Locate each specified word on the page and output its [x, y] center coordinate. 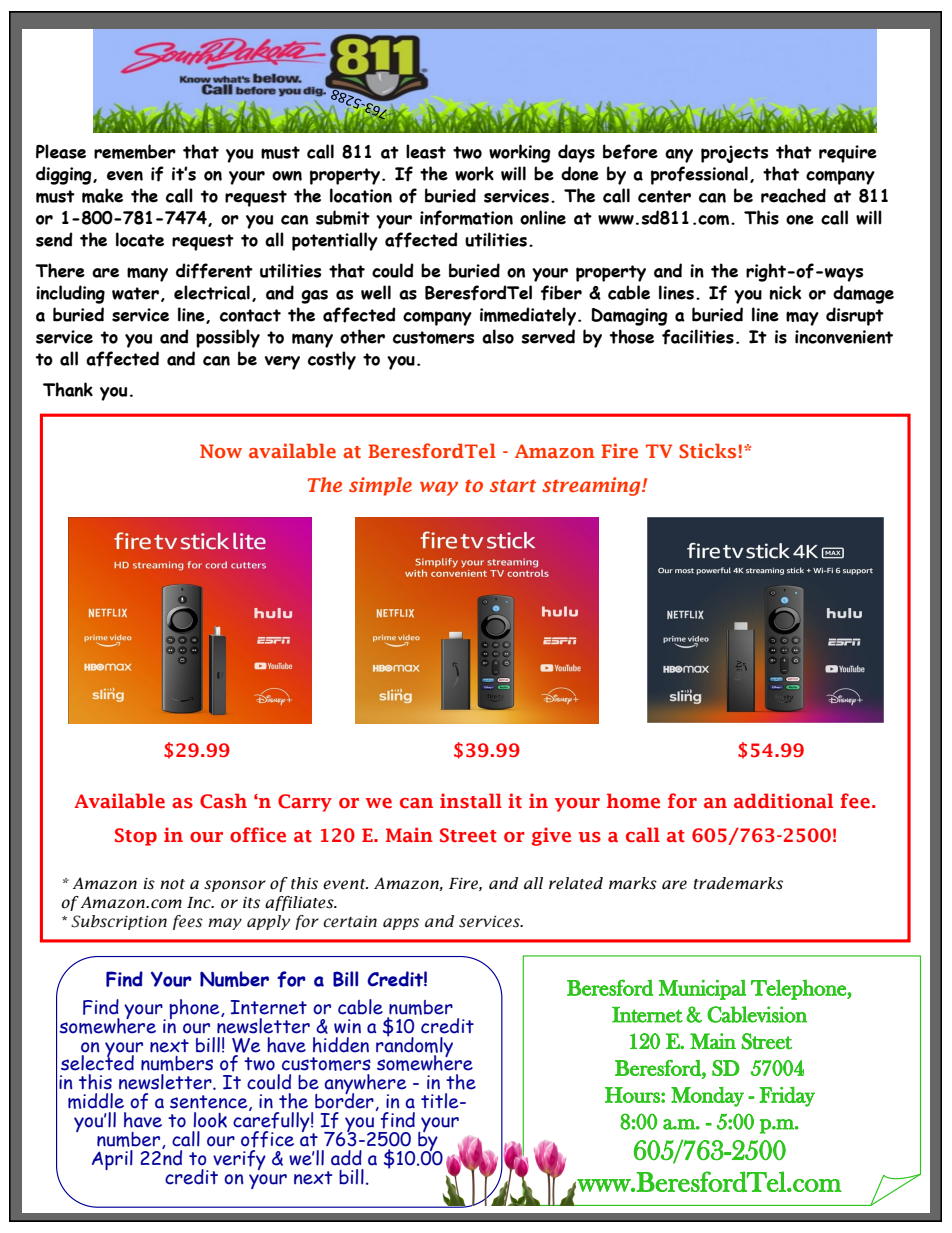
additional [783, 801]
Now [221, 451]
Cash [223, 801]
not [172, 884]
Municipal [702, 990]
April [112, 1160]
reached [793, 195]
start [513, 485]
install [471, 801]
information [466, 218]
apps [401, 924]
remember [135, 151]
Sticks [707, 450]
